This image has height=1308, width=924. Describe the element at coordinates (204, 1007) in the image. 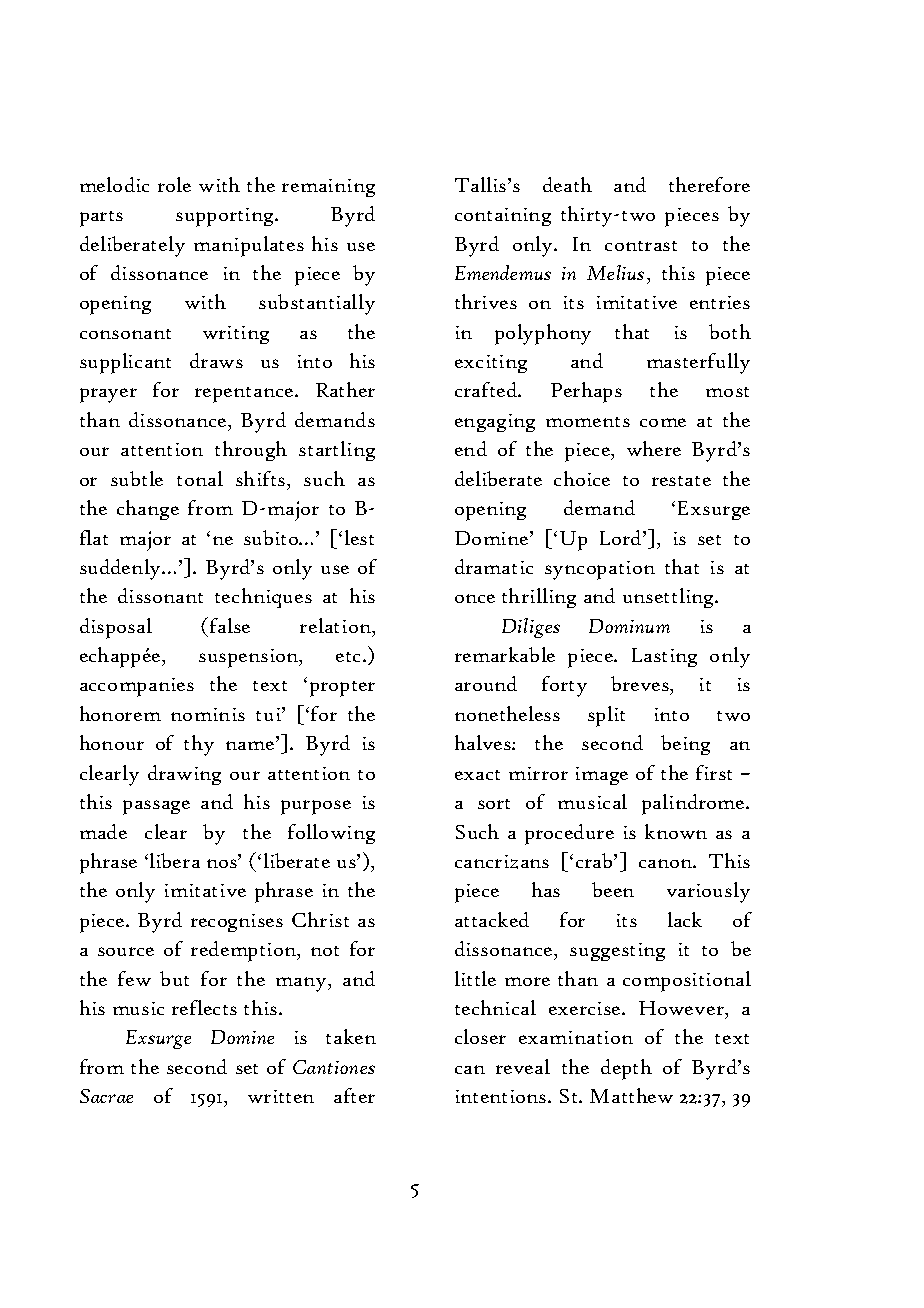

I see `reflects` at that location.
